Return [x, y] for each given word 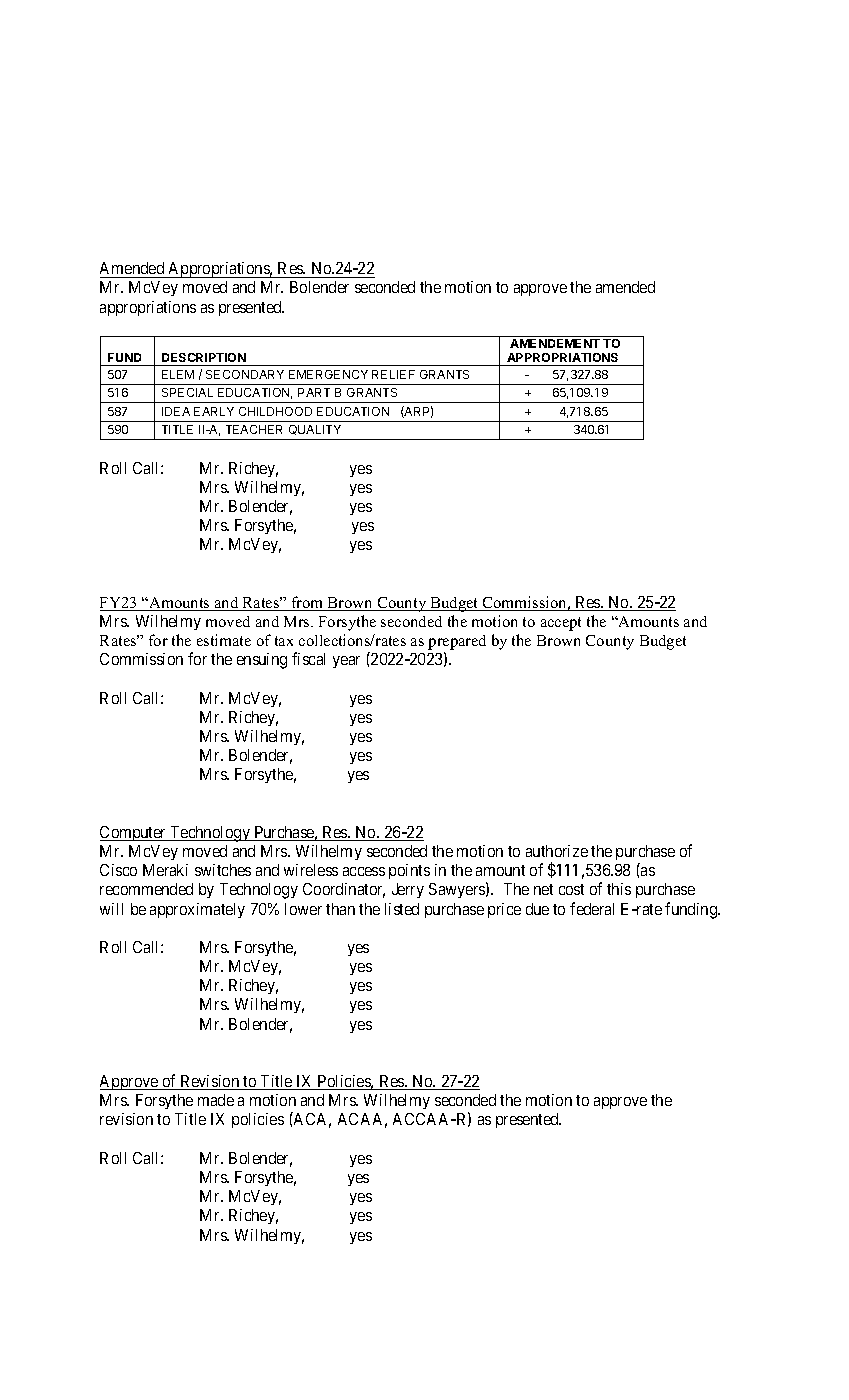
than [340, 909]
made [216, 1100]
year [346, 662]
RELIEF [393, 374]
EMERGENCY [328, 374]
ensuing [262, 661]
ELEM [178, 374]
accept [561, 624]
